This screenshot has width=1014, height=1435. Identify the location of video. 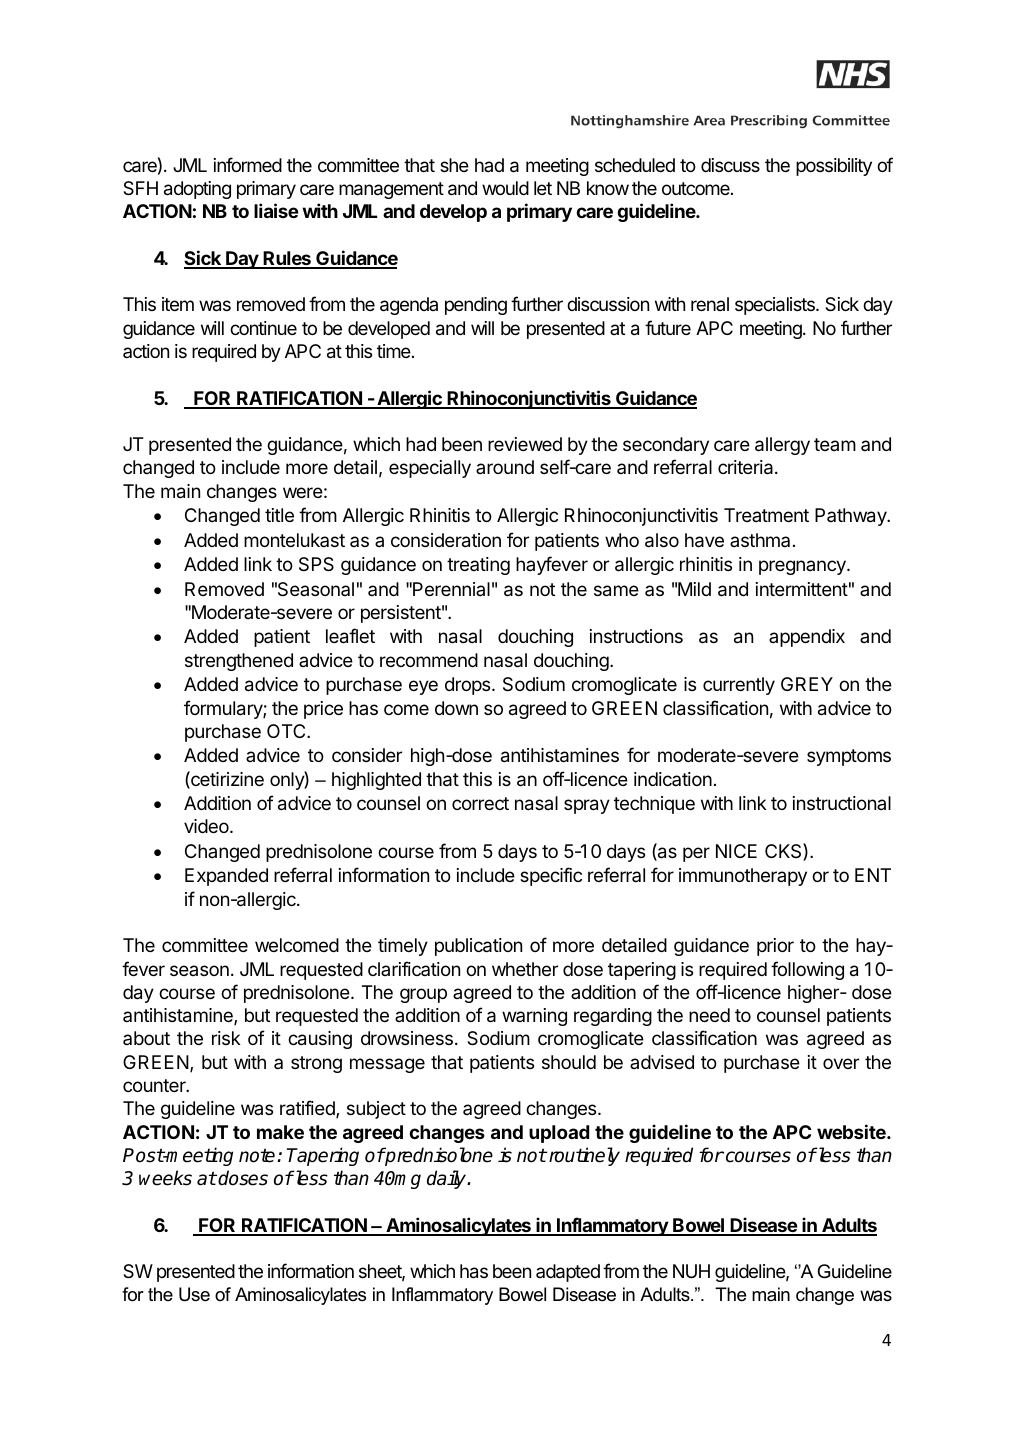
(207, 826).
